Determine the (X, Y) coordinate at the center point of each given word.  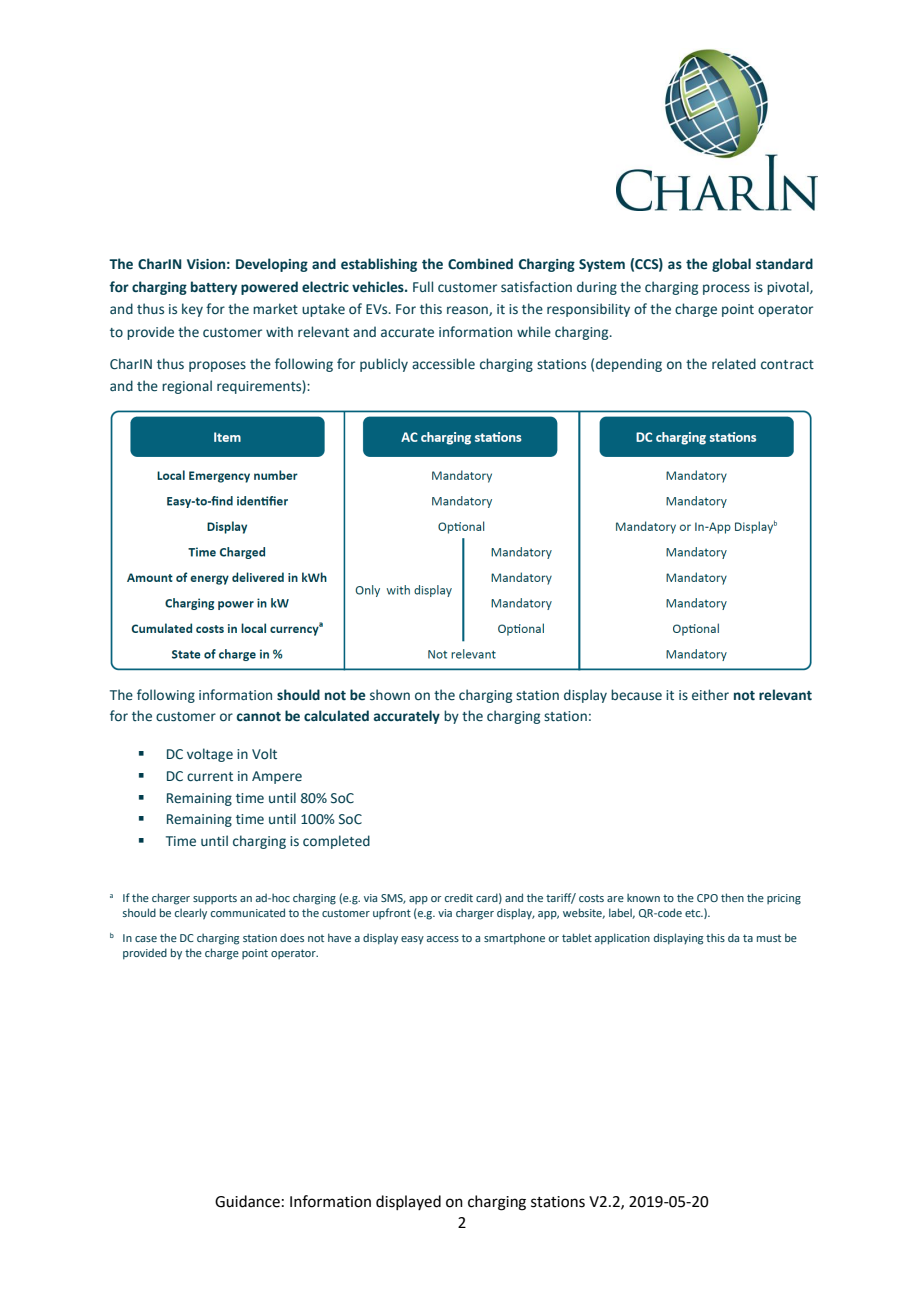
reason (468, 311)
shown (390, 695)
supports (215, 900)
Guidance (247, 1201)
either (710, 695)
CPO (707, 898)
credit (459, 897)
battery (214, 288)
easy (412, 940)
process (726, 289)
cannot (259, 717)
